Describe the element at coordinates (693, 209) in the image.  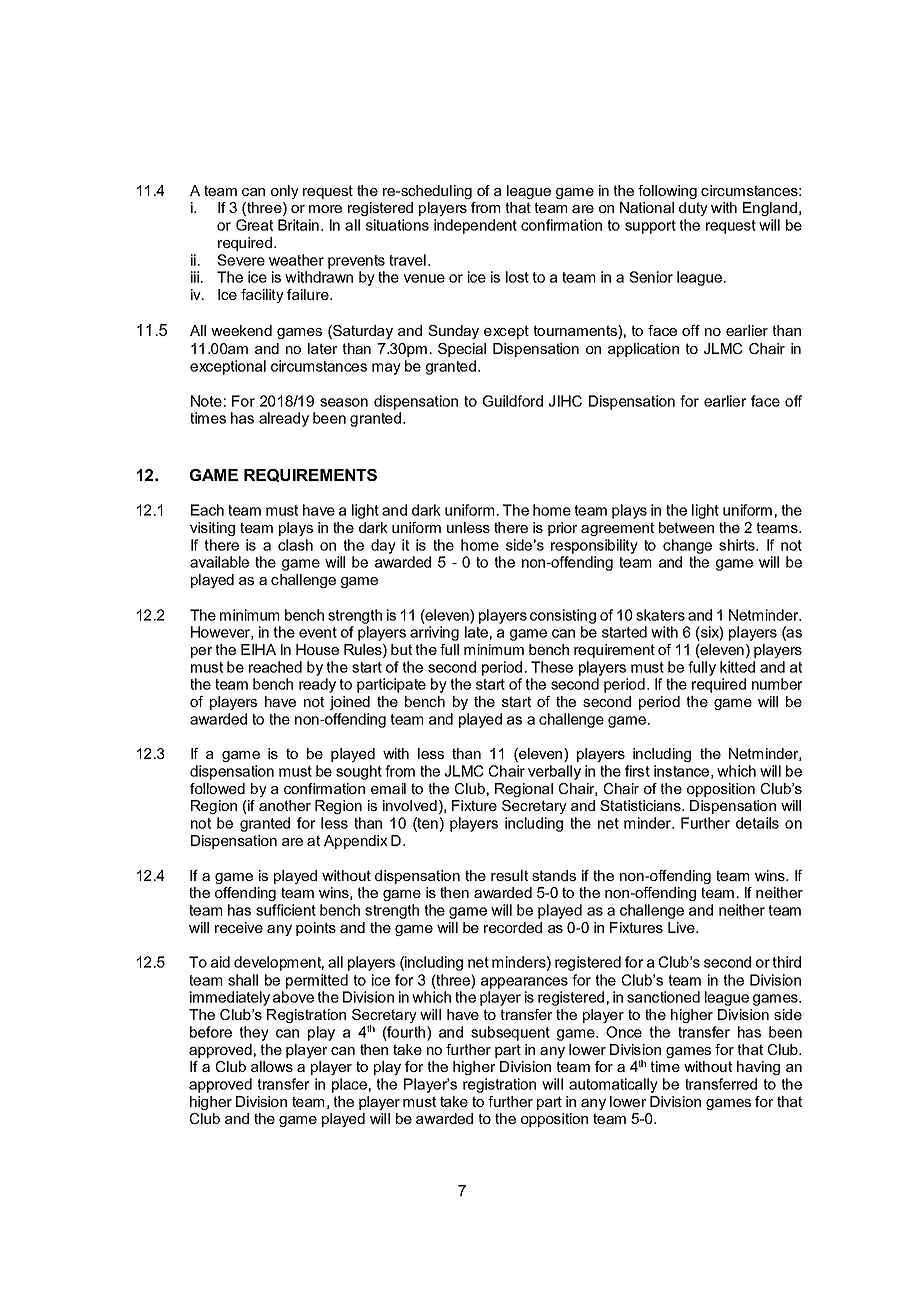
I see `duty` at that location.
